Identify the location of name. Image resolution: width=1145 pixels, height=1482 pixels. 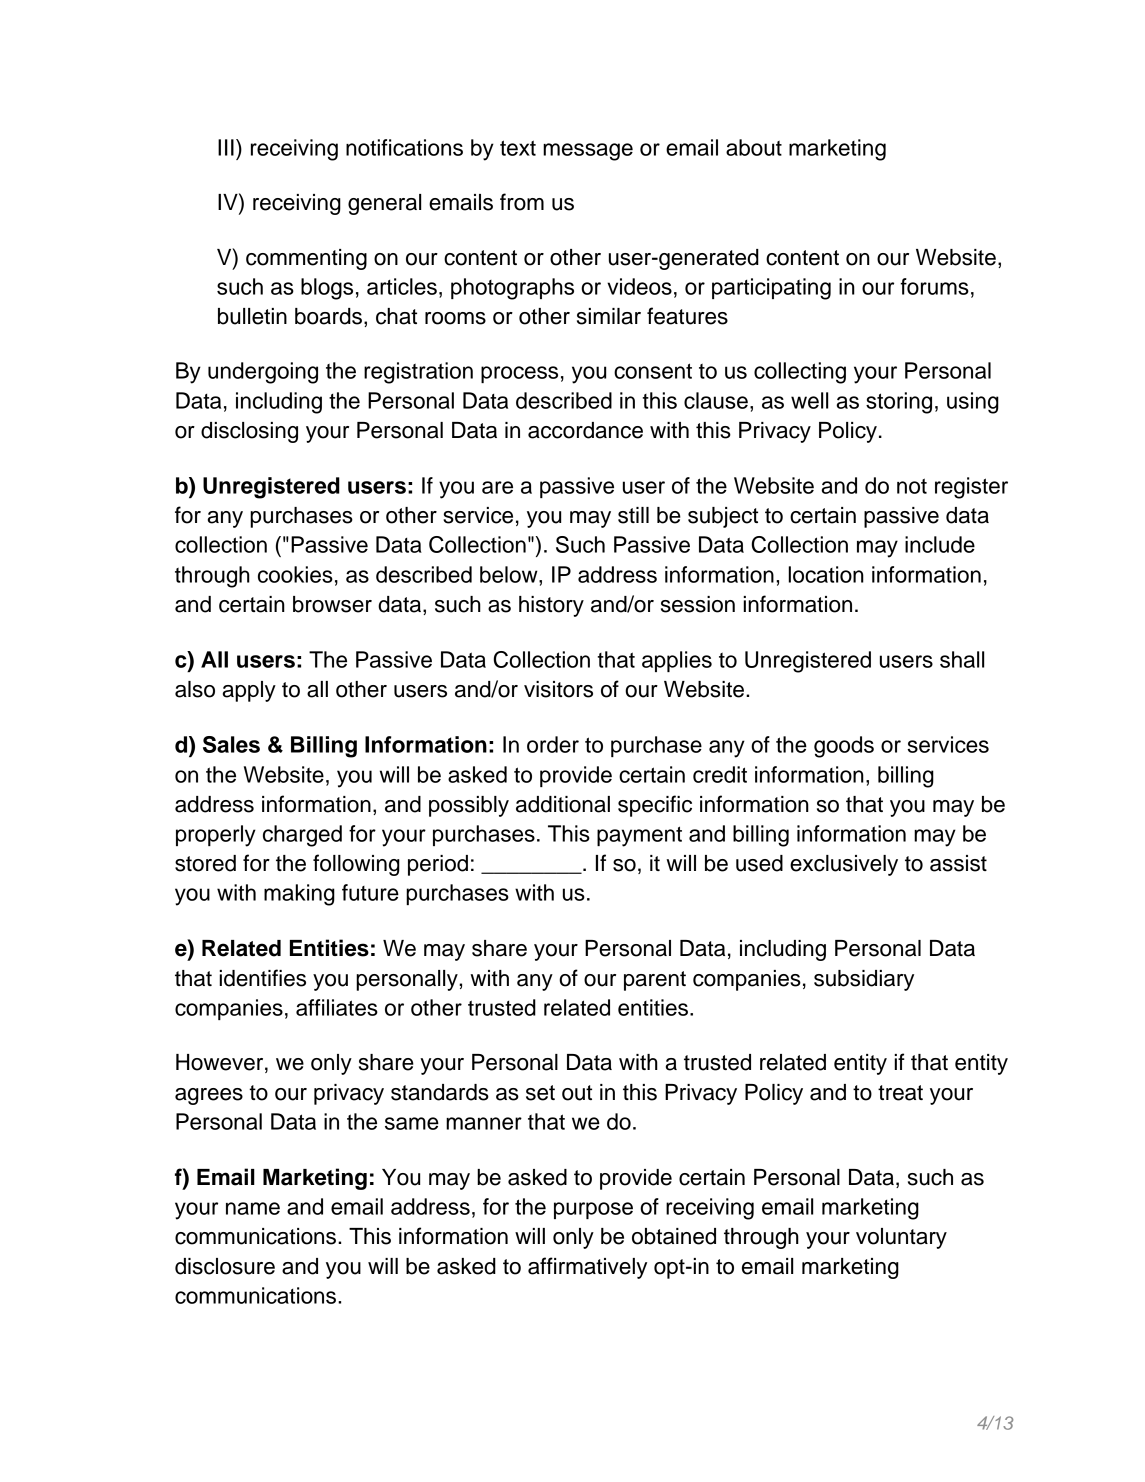
(253, 1208).
